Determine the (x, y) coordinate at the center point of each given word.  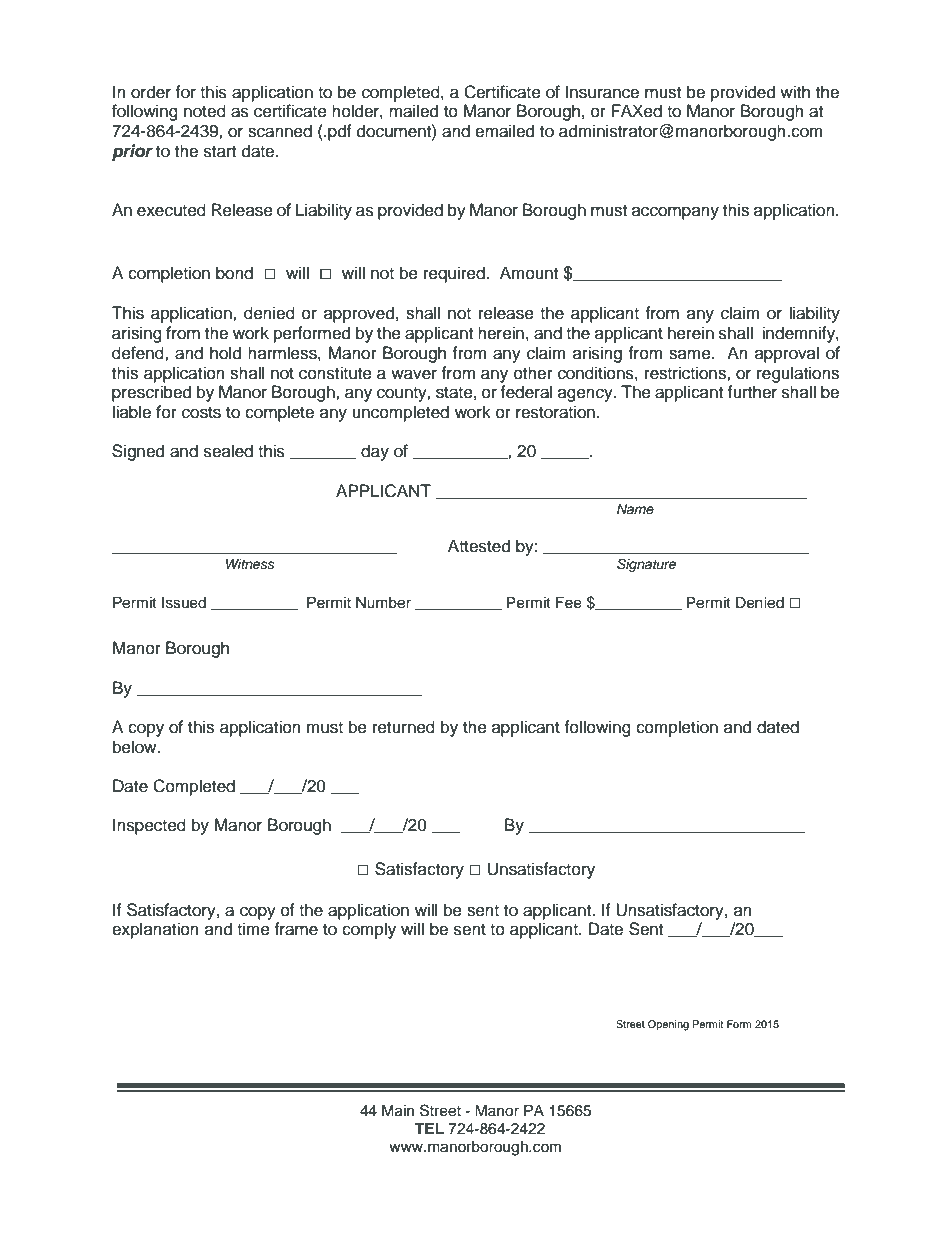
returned (404, 727)
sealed (228, 451)
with (795, 91)
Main (398, 1111)
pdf (339, 132)
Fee (569, 603)
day (375, 452)
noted (205, 111)
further (752, 392)
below (136, 747)
